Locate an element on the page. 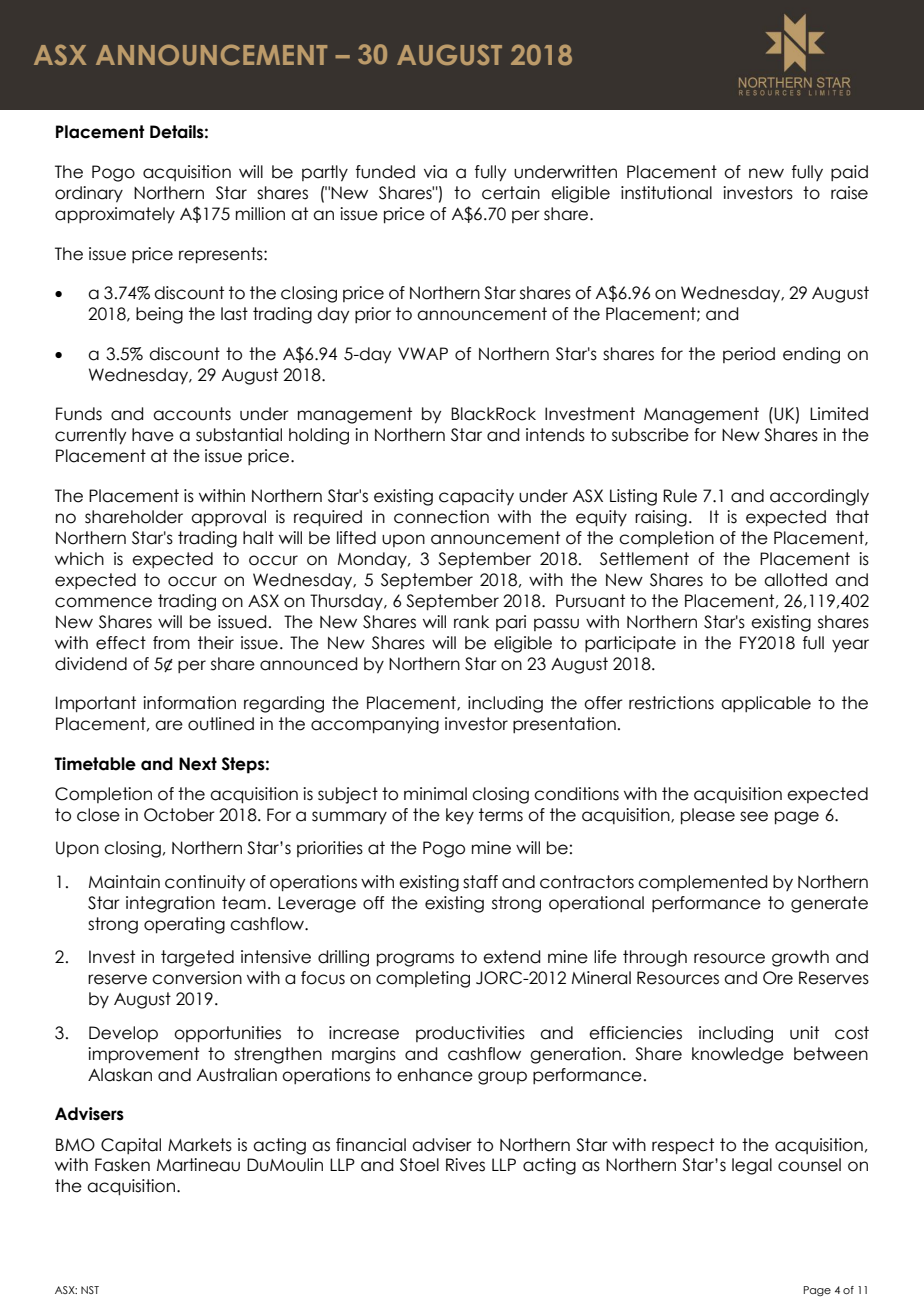 The width and height of the image is (924, 1309). complemented is located at coordinates (702, 883).
